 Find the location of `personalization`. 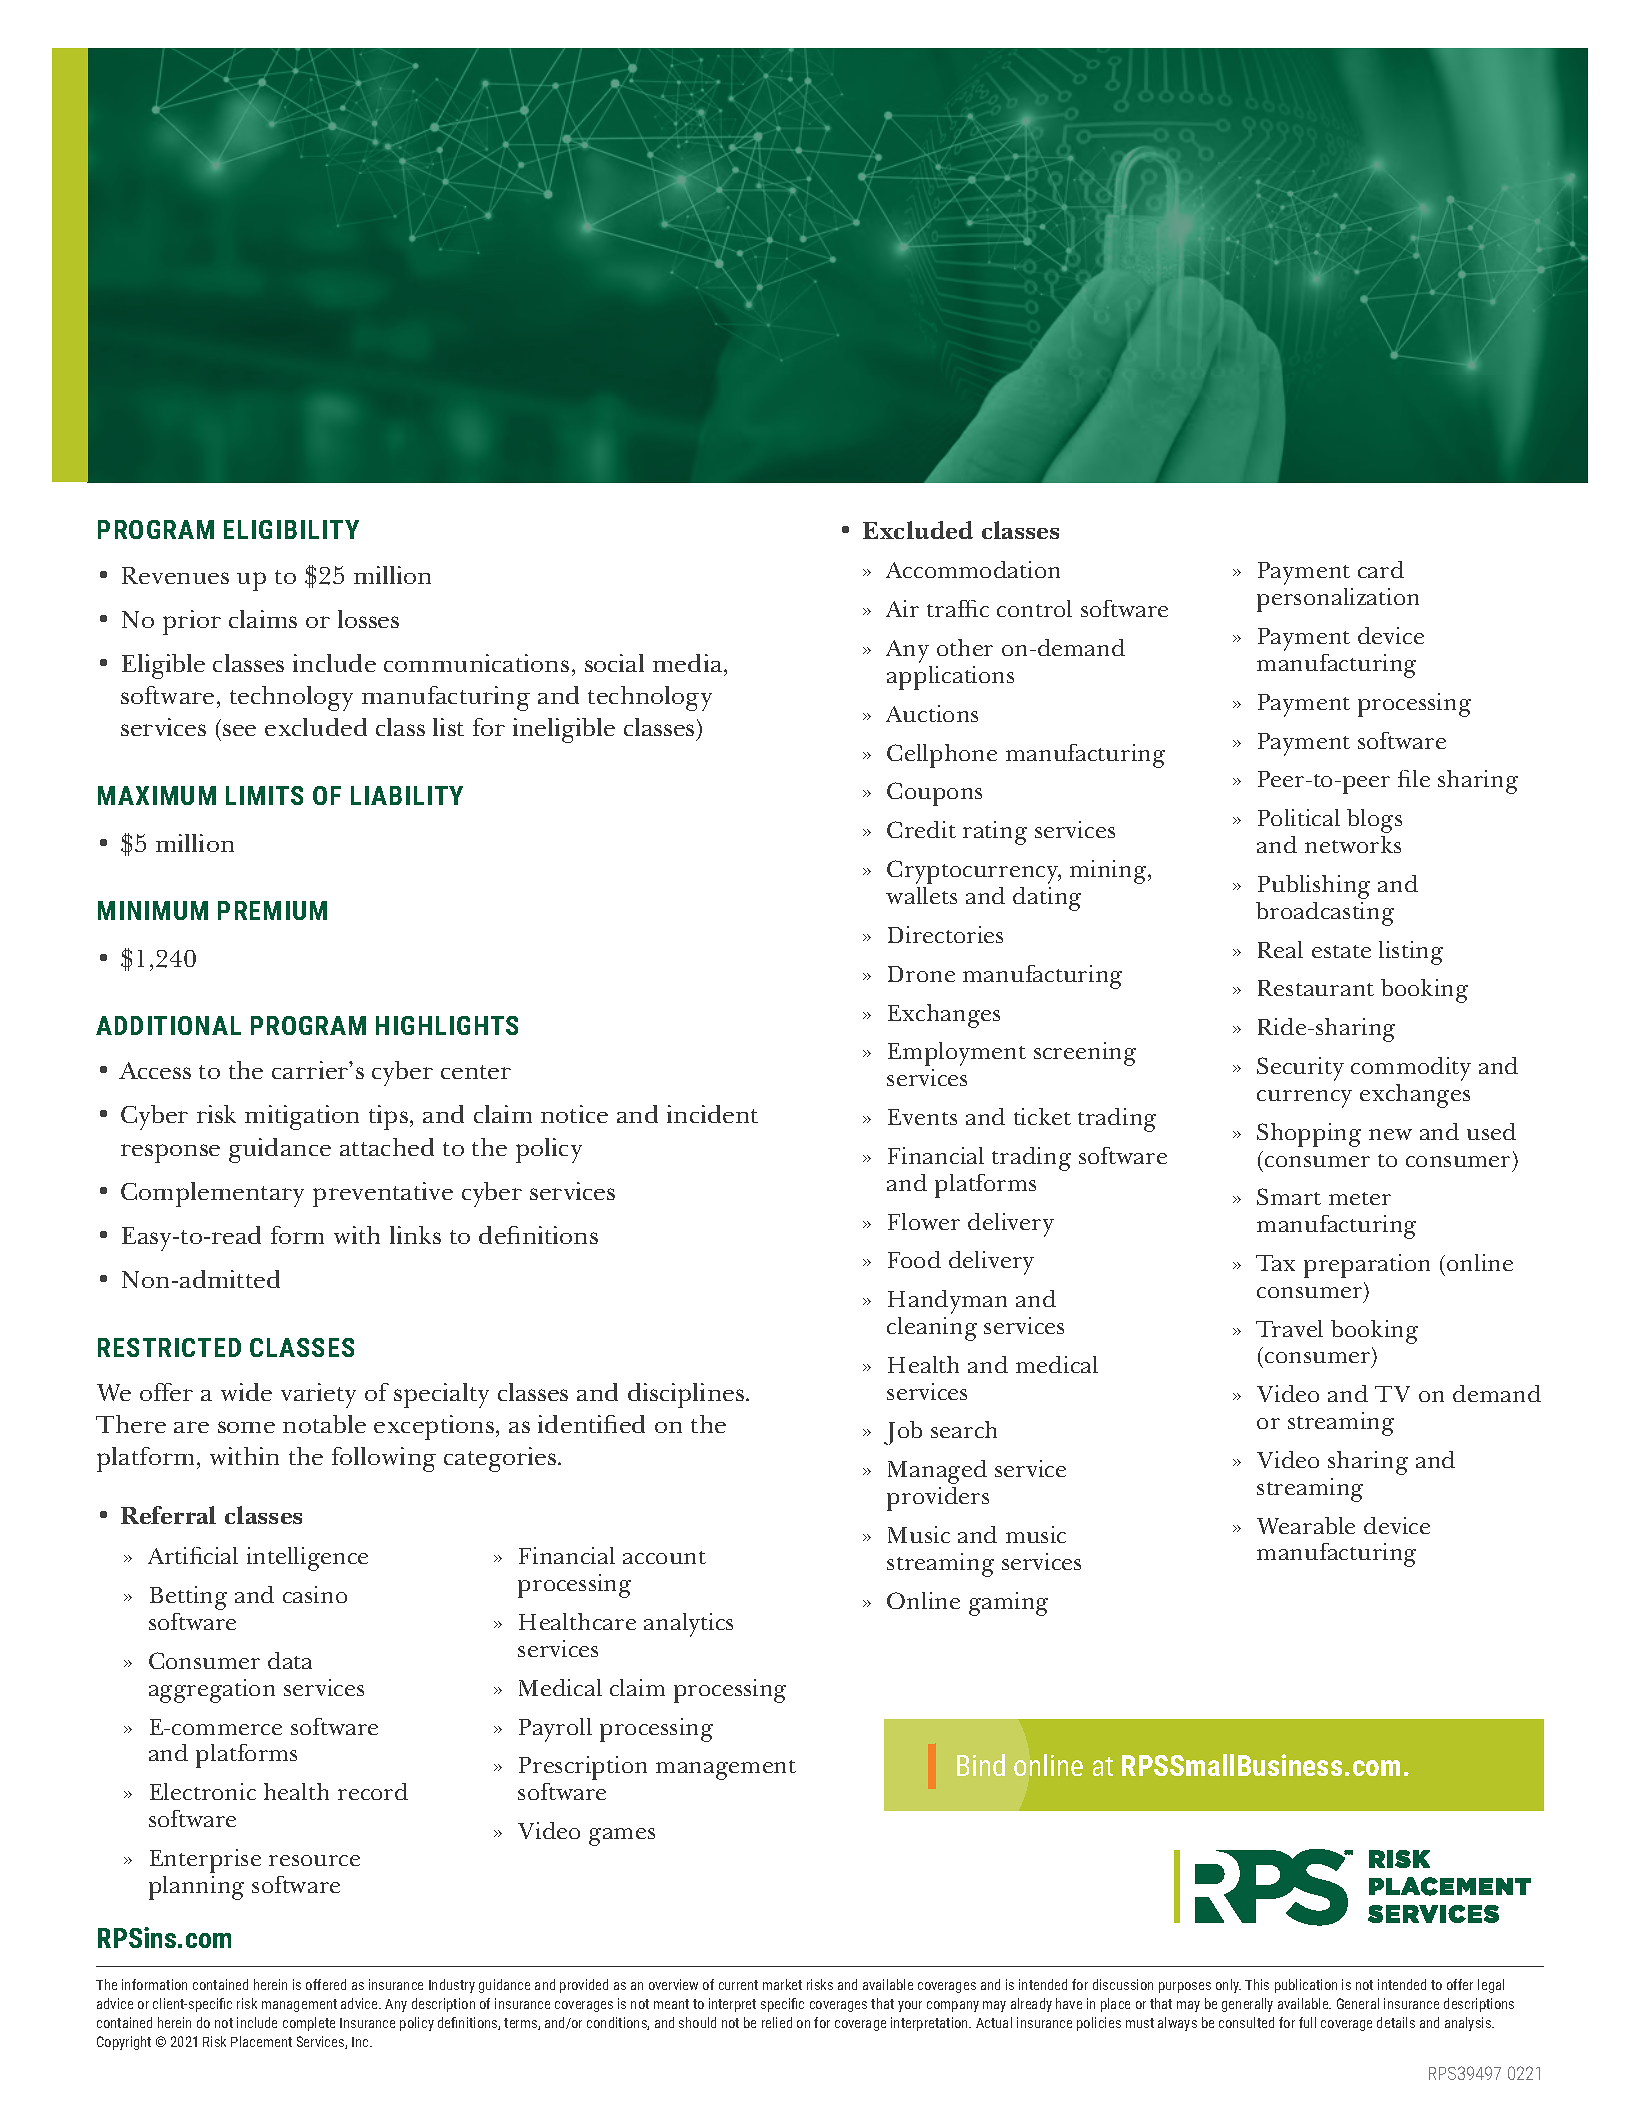

personalization is located at coordinates (1338, 600).
